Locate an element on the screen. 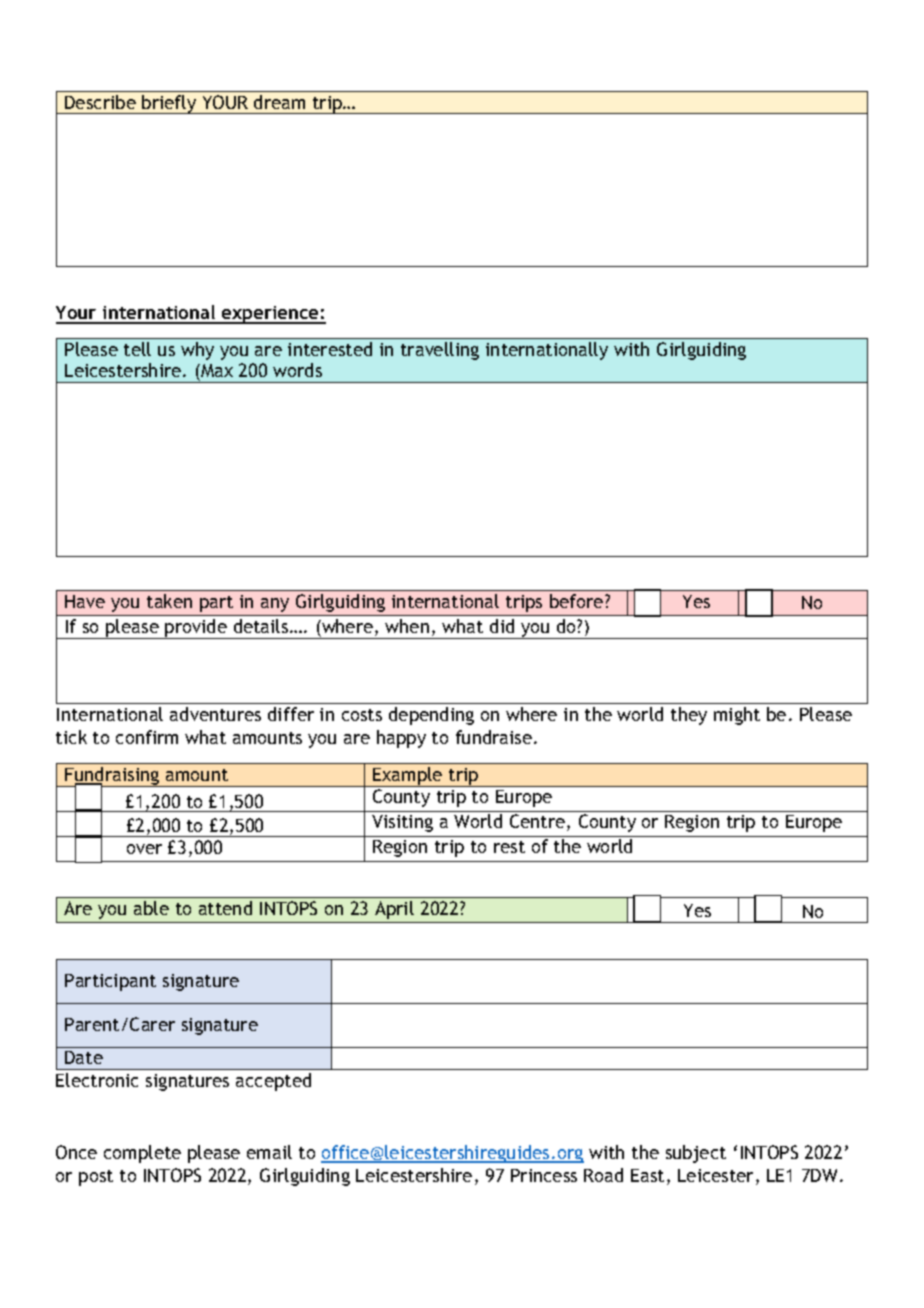 The height and width of the screenshot is (1308, 924). experience is located at coordinates (270, 315).
